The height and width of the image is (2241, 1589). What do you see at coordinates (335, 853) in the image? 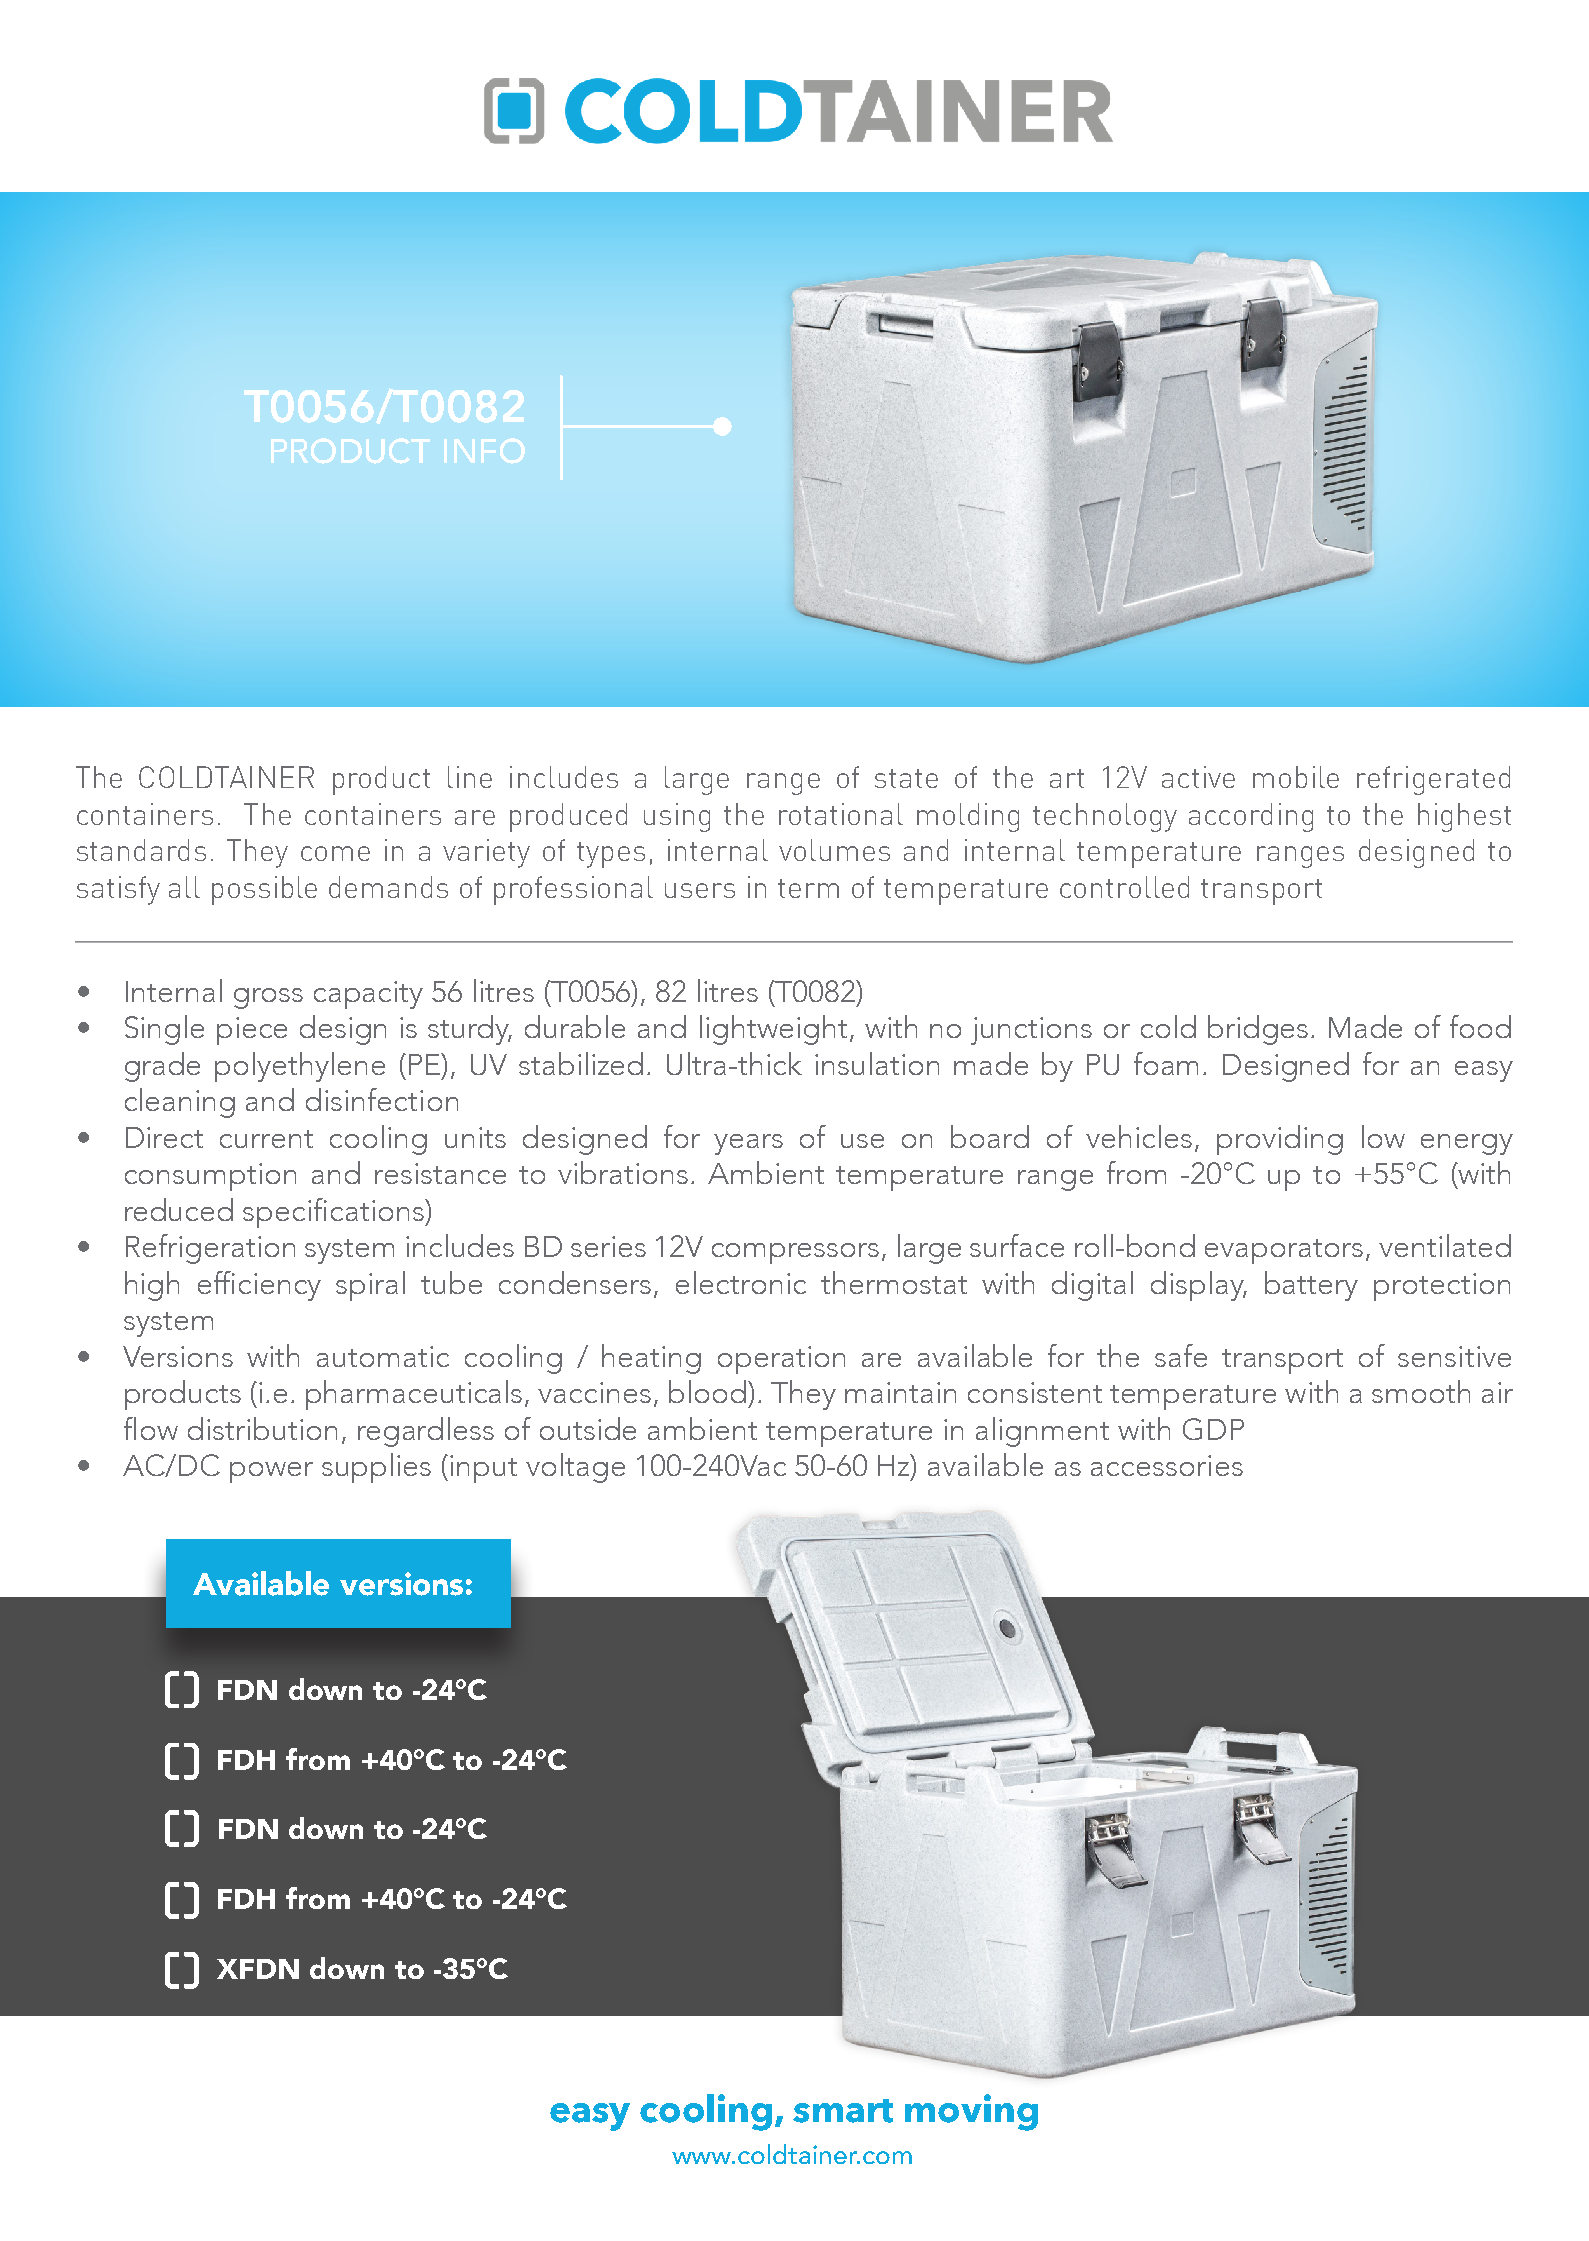
I see `come` at bounding box center [335, 853].
